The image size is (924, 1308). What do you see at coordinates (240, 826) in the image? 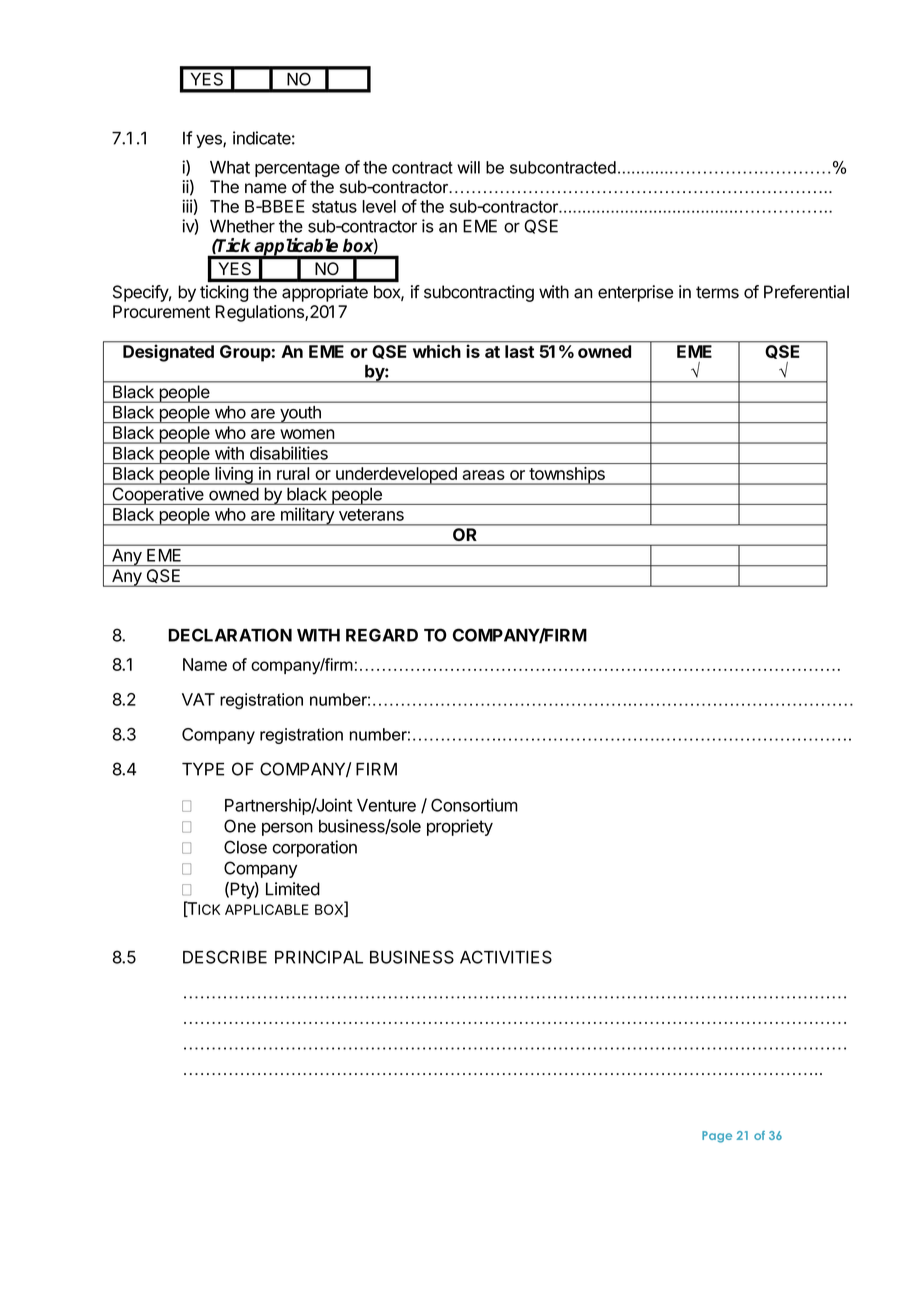
I see `One` at bounding box center [240, 826].
